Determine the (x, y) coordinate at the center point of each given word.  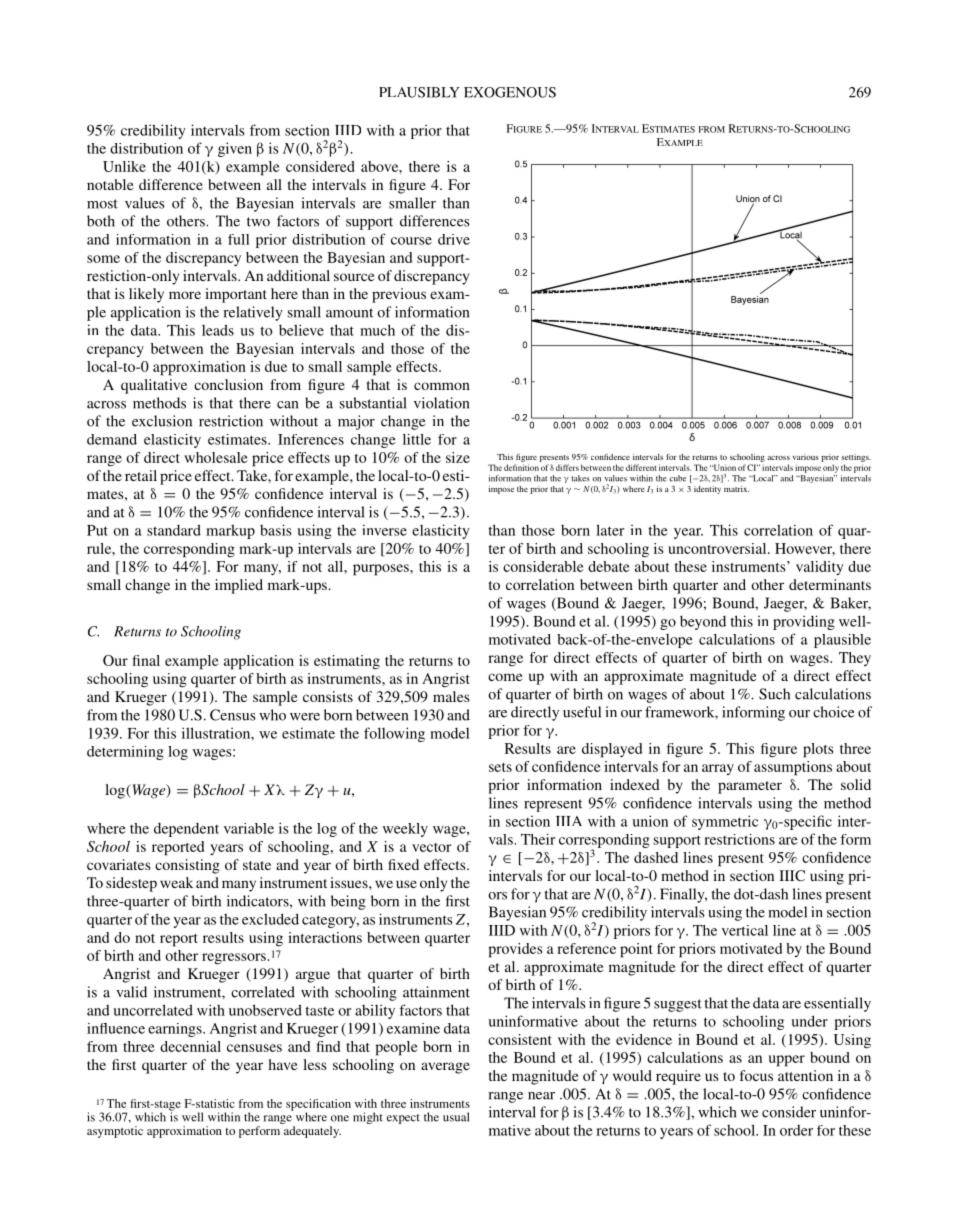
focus (756, 1075)
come (505, 677)
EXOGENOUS (510, 92)
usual (456, 1117)
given (235, 149)
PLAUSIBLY (419, 92)
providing (804, 622)
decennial (190, 1046)
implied (239, 586)
